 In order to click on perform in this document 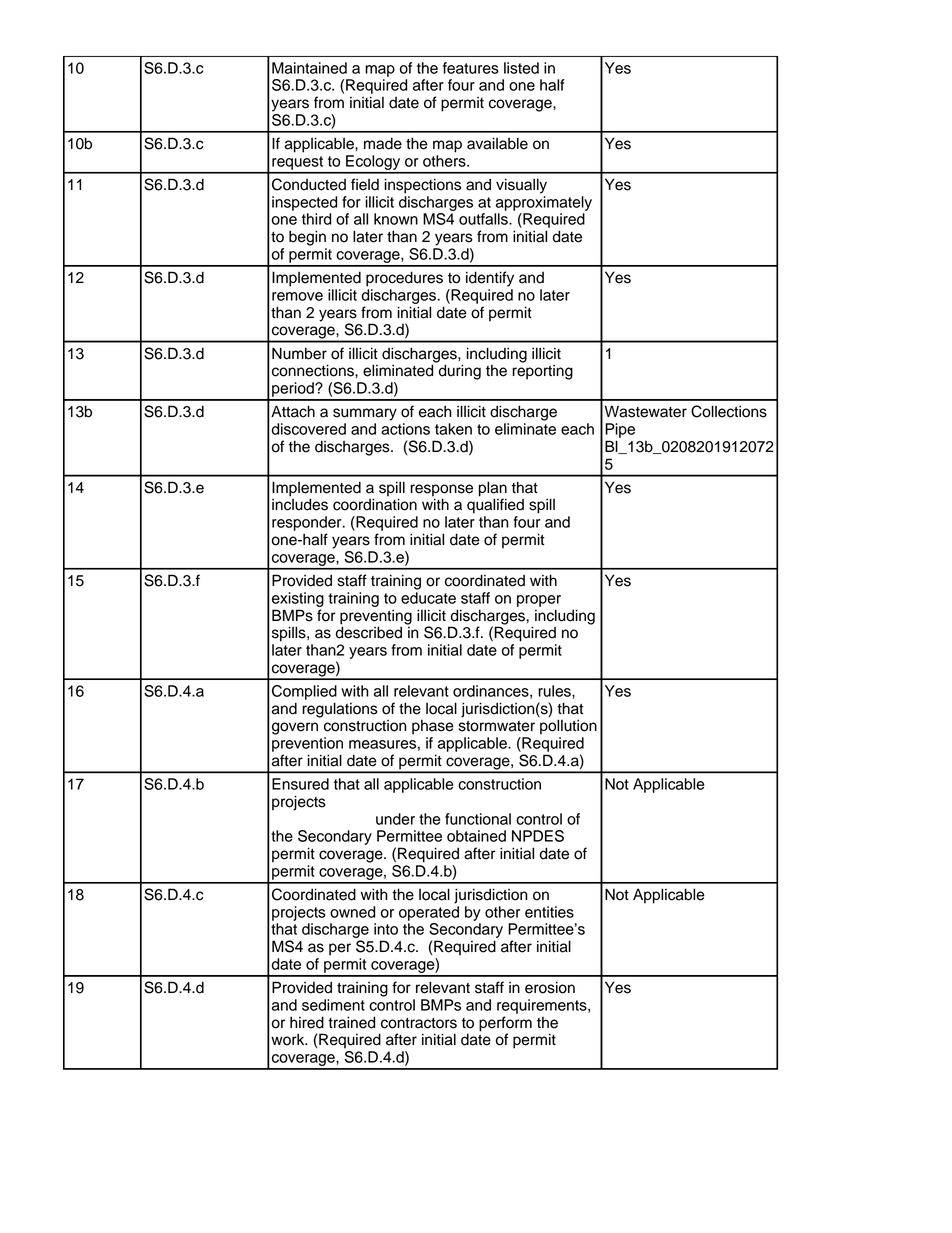, I will do `click(505, 1025)`.
